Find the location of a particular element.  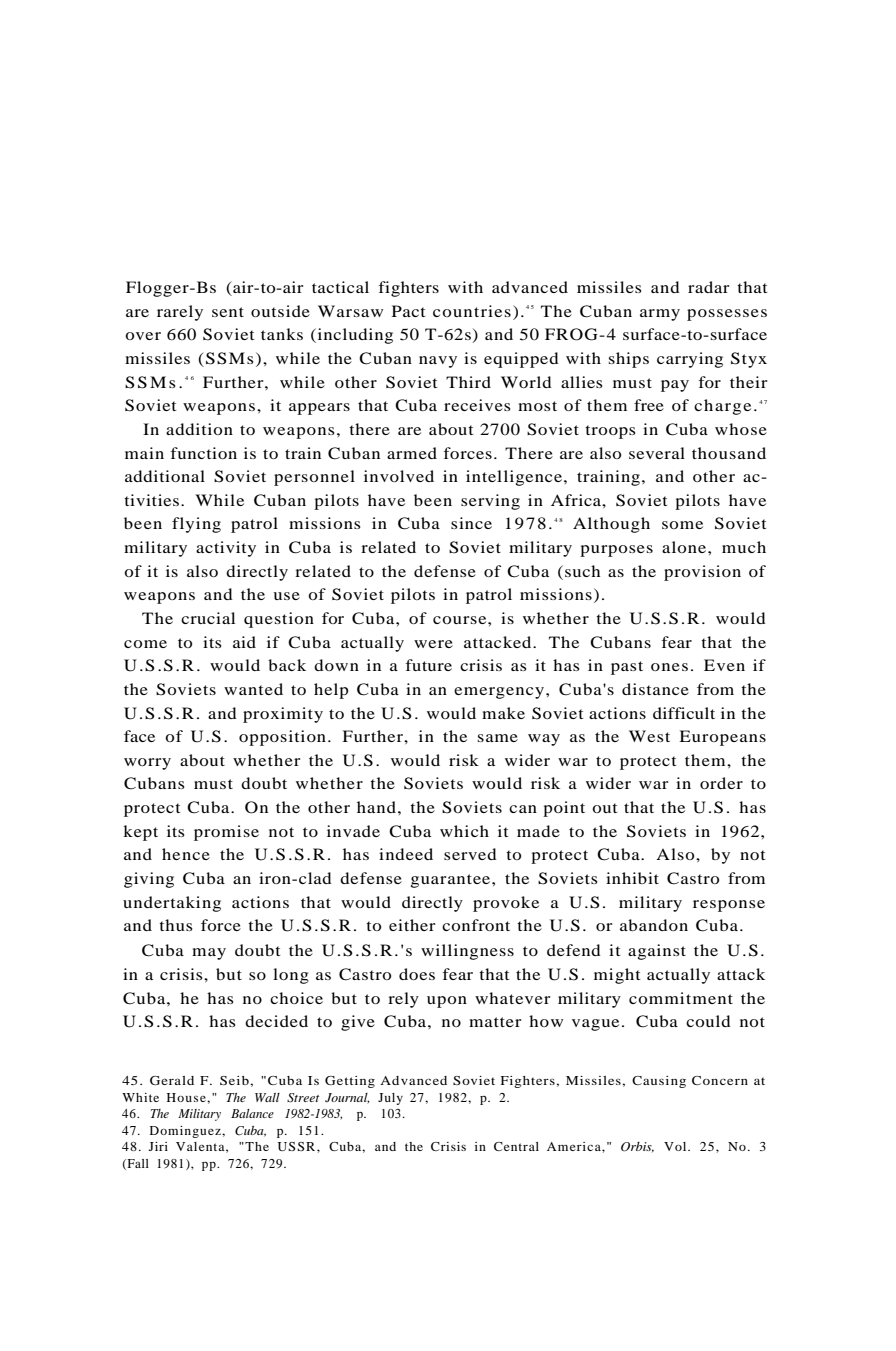

Central is located at coordinates (516, 1146).
